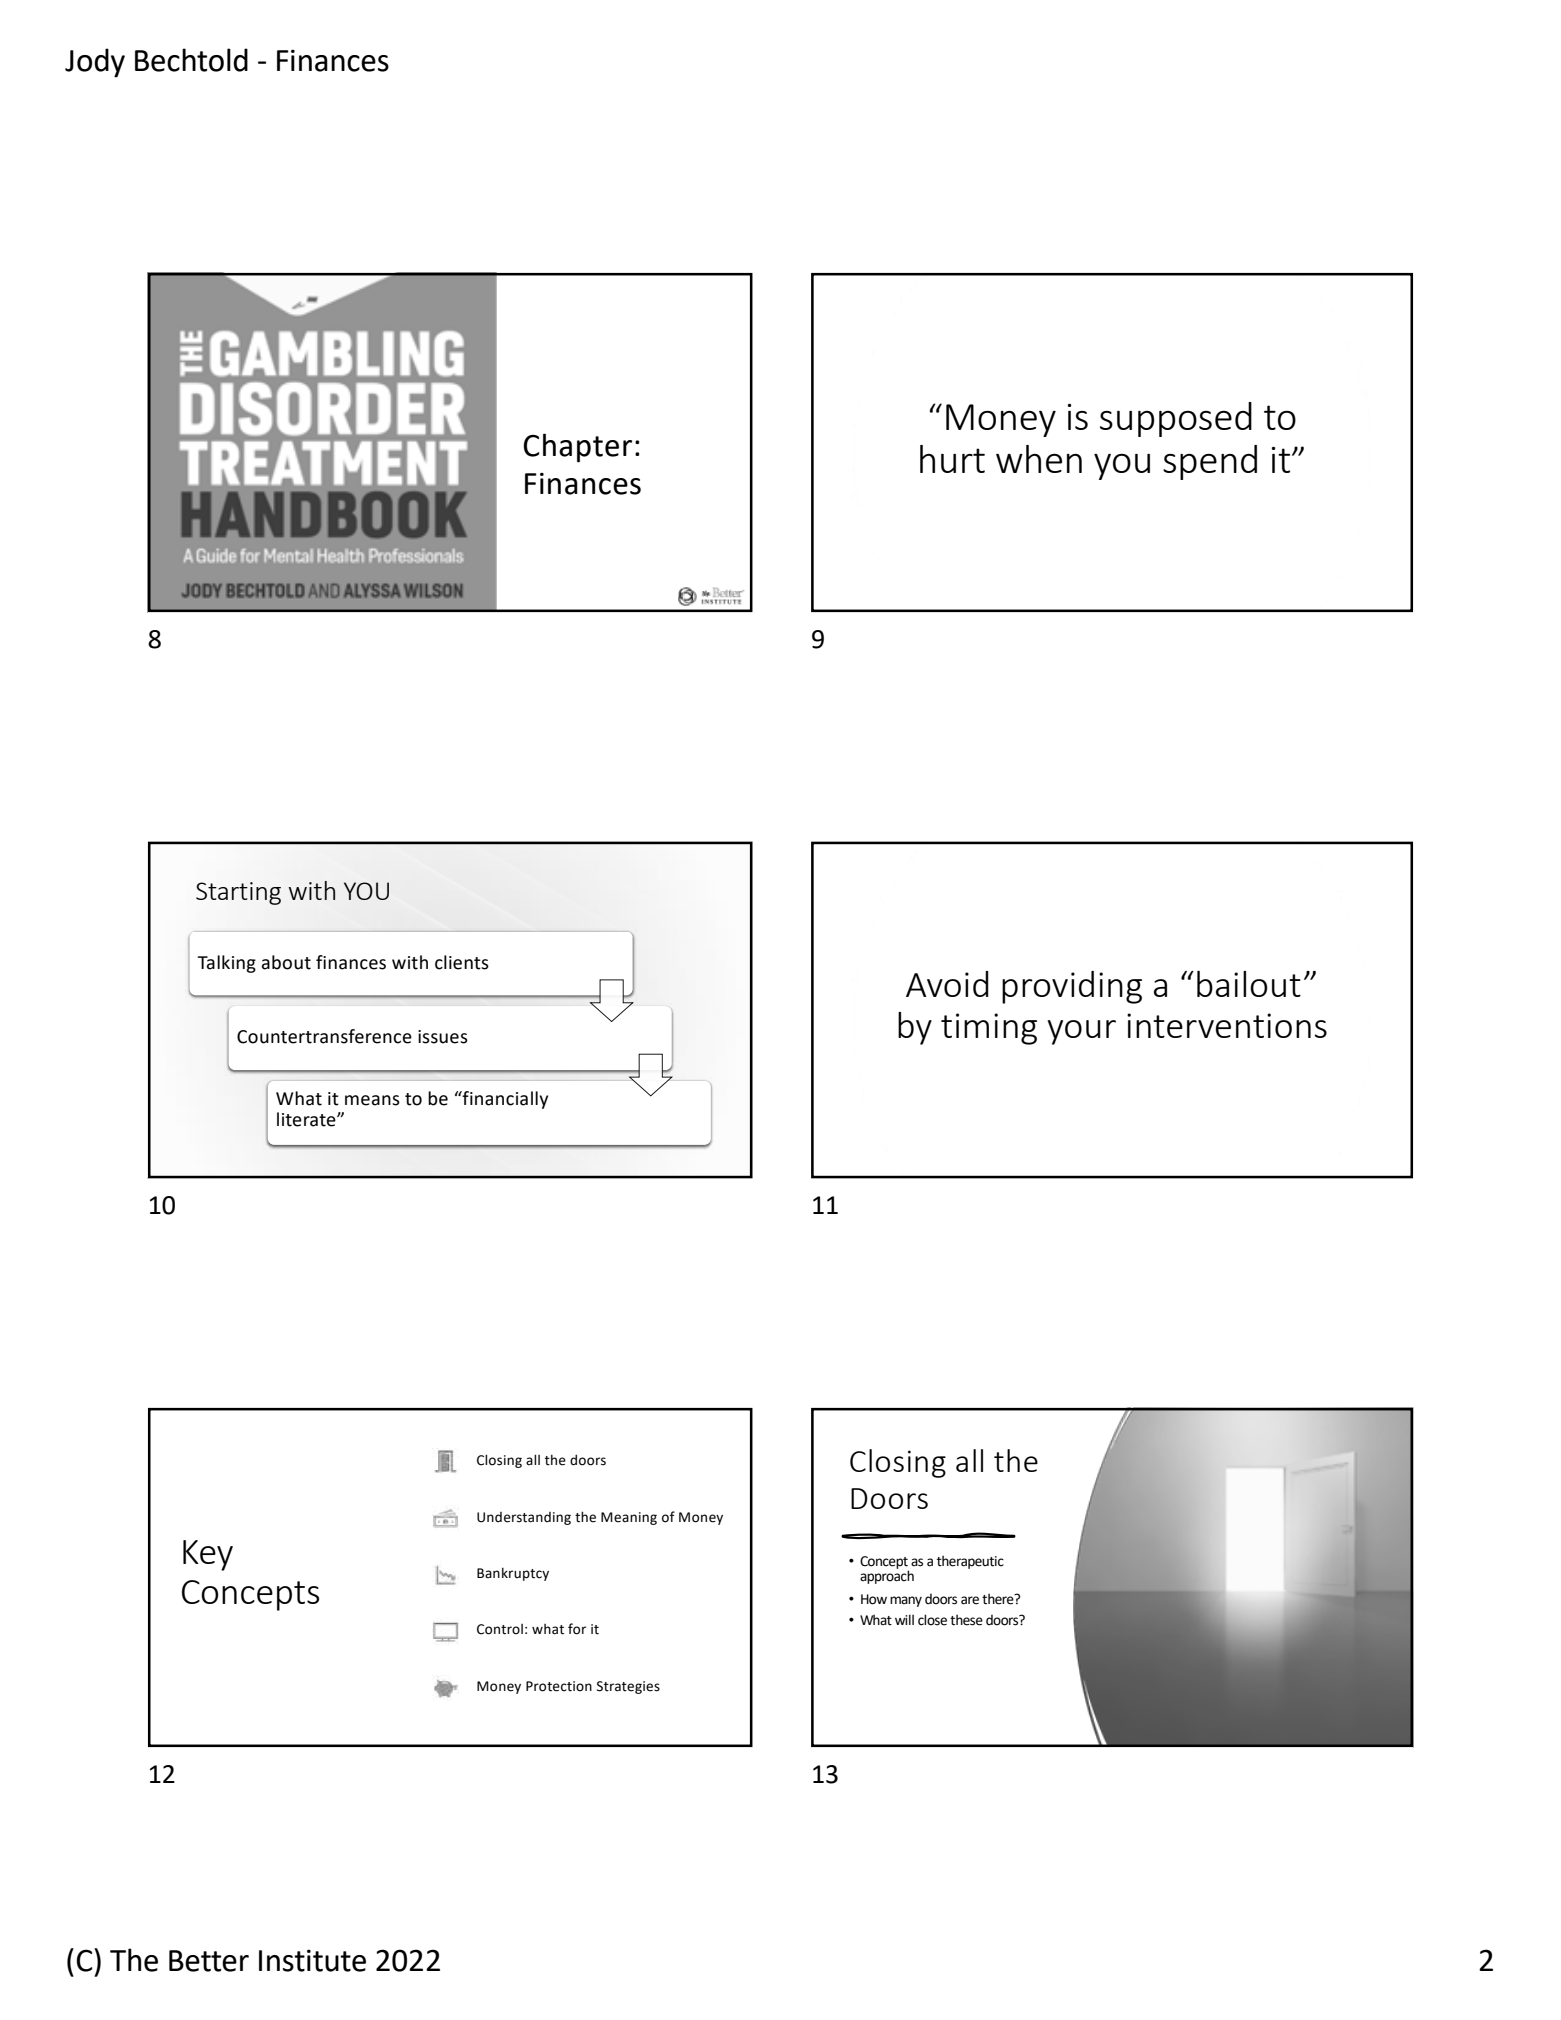 The image size is (1561, 2020). I want to click on hurt, so click(952, 459).
